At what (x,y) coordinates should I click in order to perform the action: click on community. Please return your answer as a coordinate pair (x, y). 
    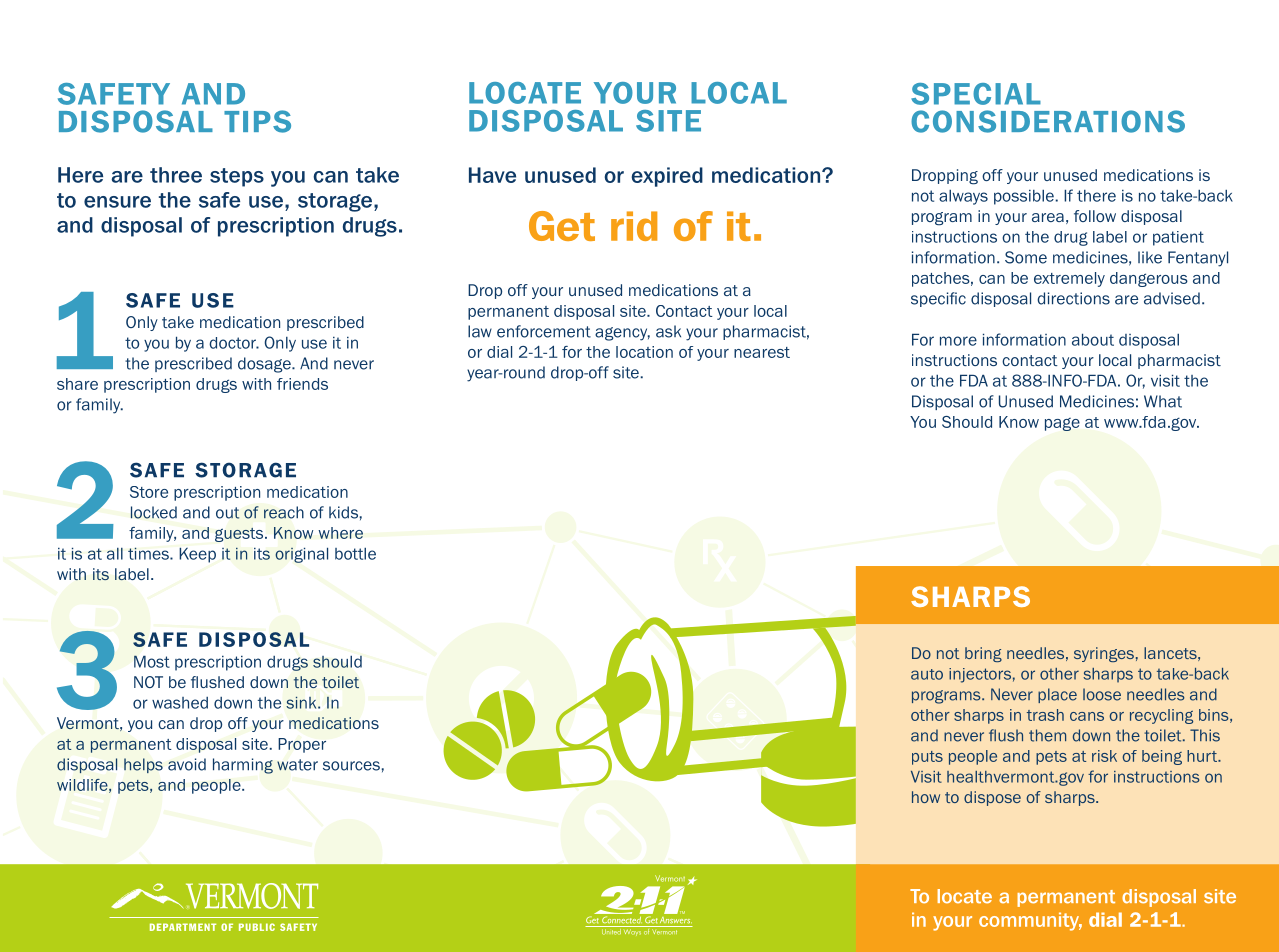
    Looking at the image, I should click on (1030, 921).
